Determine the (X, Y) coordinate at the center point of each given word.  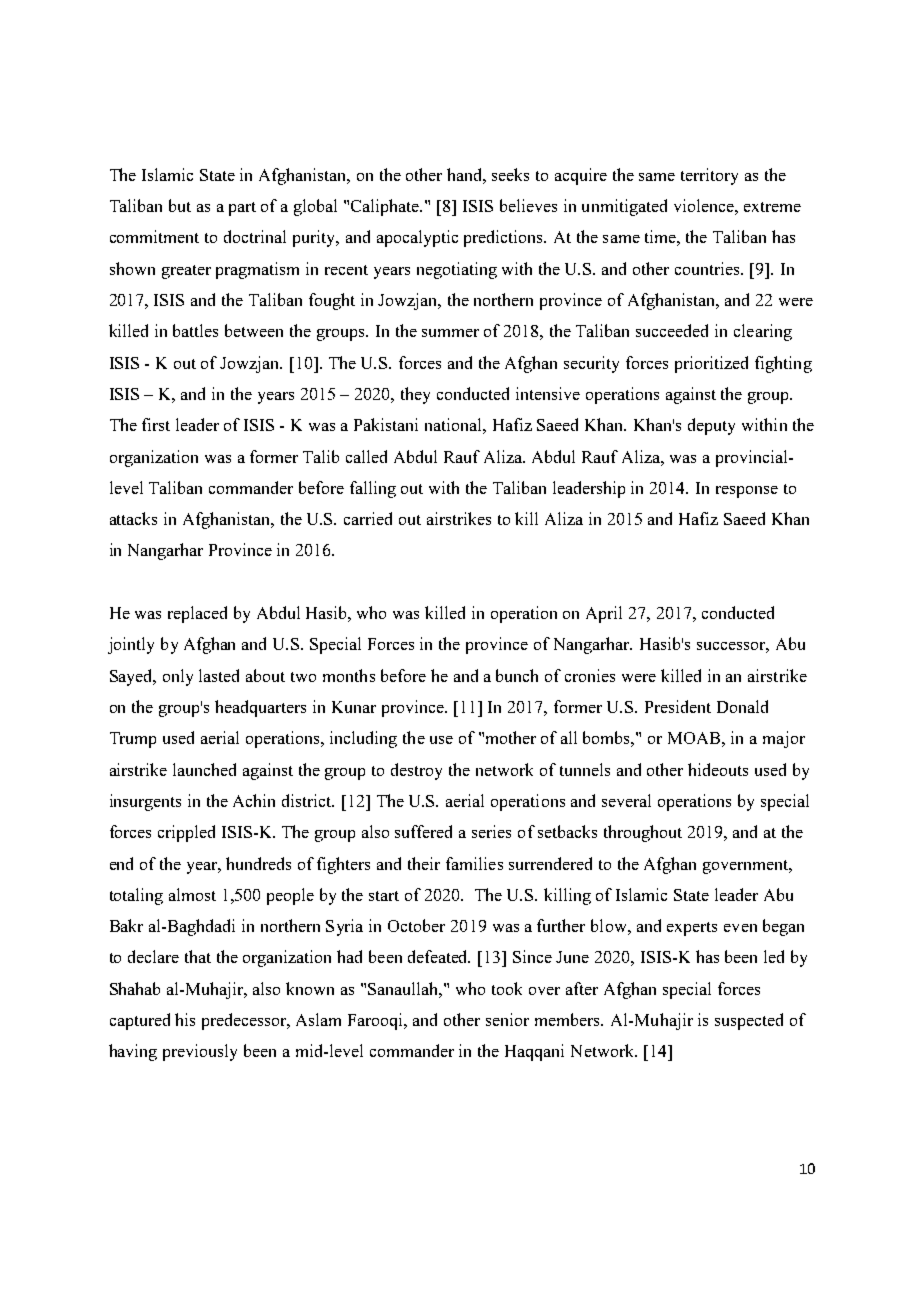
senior (507, 1019)
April (604, 614)
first (156, 424)
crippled (186, 833)
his (185, 1019)
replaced (197, 614)
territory (709, 176)
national (455, 426)
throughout (643, 833)
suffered (423, 831)
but (180, 205)
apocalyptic (417, 238)
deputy (711, 426)
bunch (517, 675)
